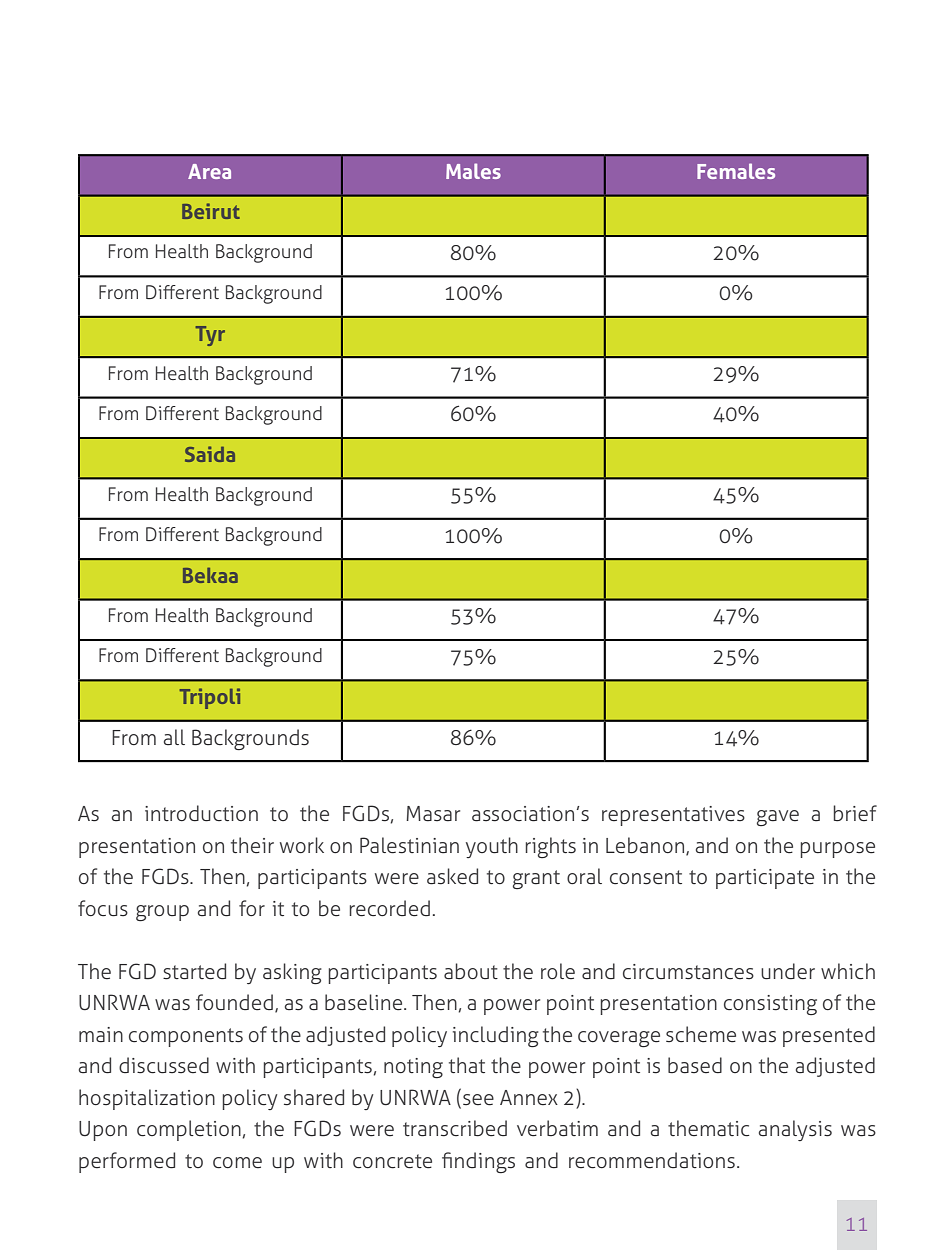 The image size is (952, 1250). Describe the element at coordinates (189, 1130) in the screenshot. I see `completion` at that location.
